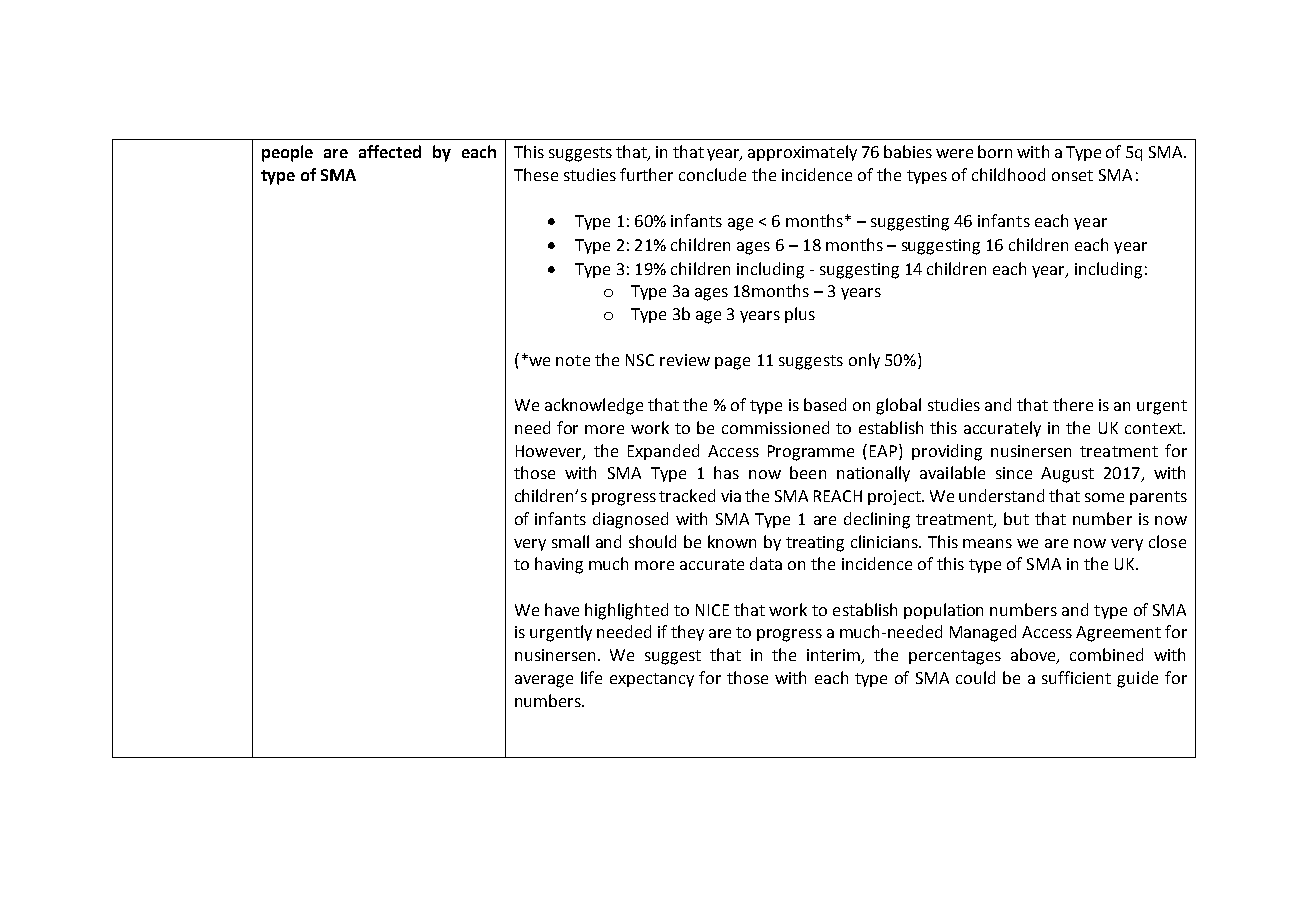 Image resolution: width=1308 pixels, height=924 pixels. What do you see at coordinates (652, 680) in the screenshot?
I see `expectancy` at bounding box center [652, 680].
